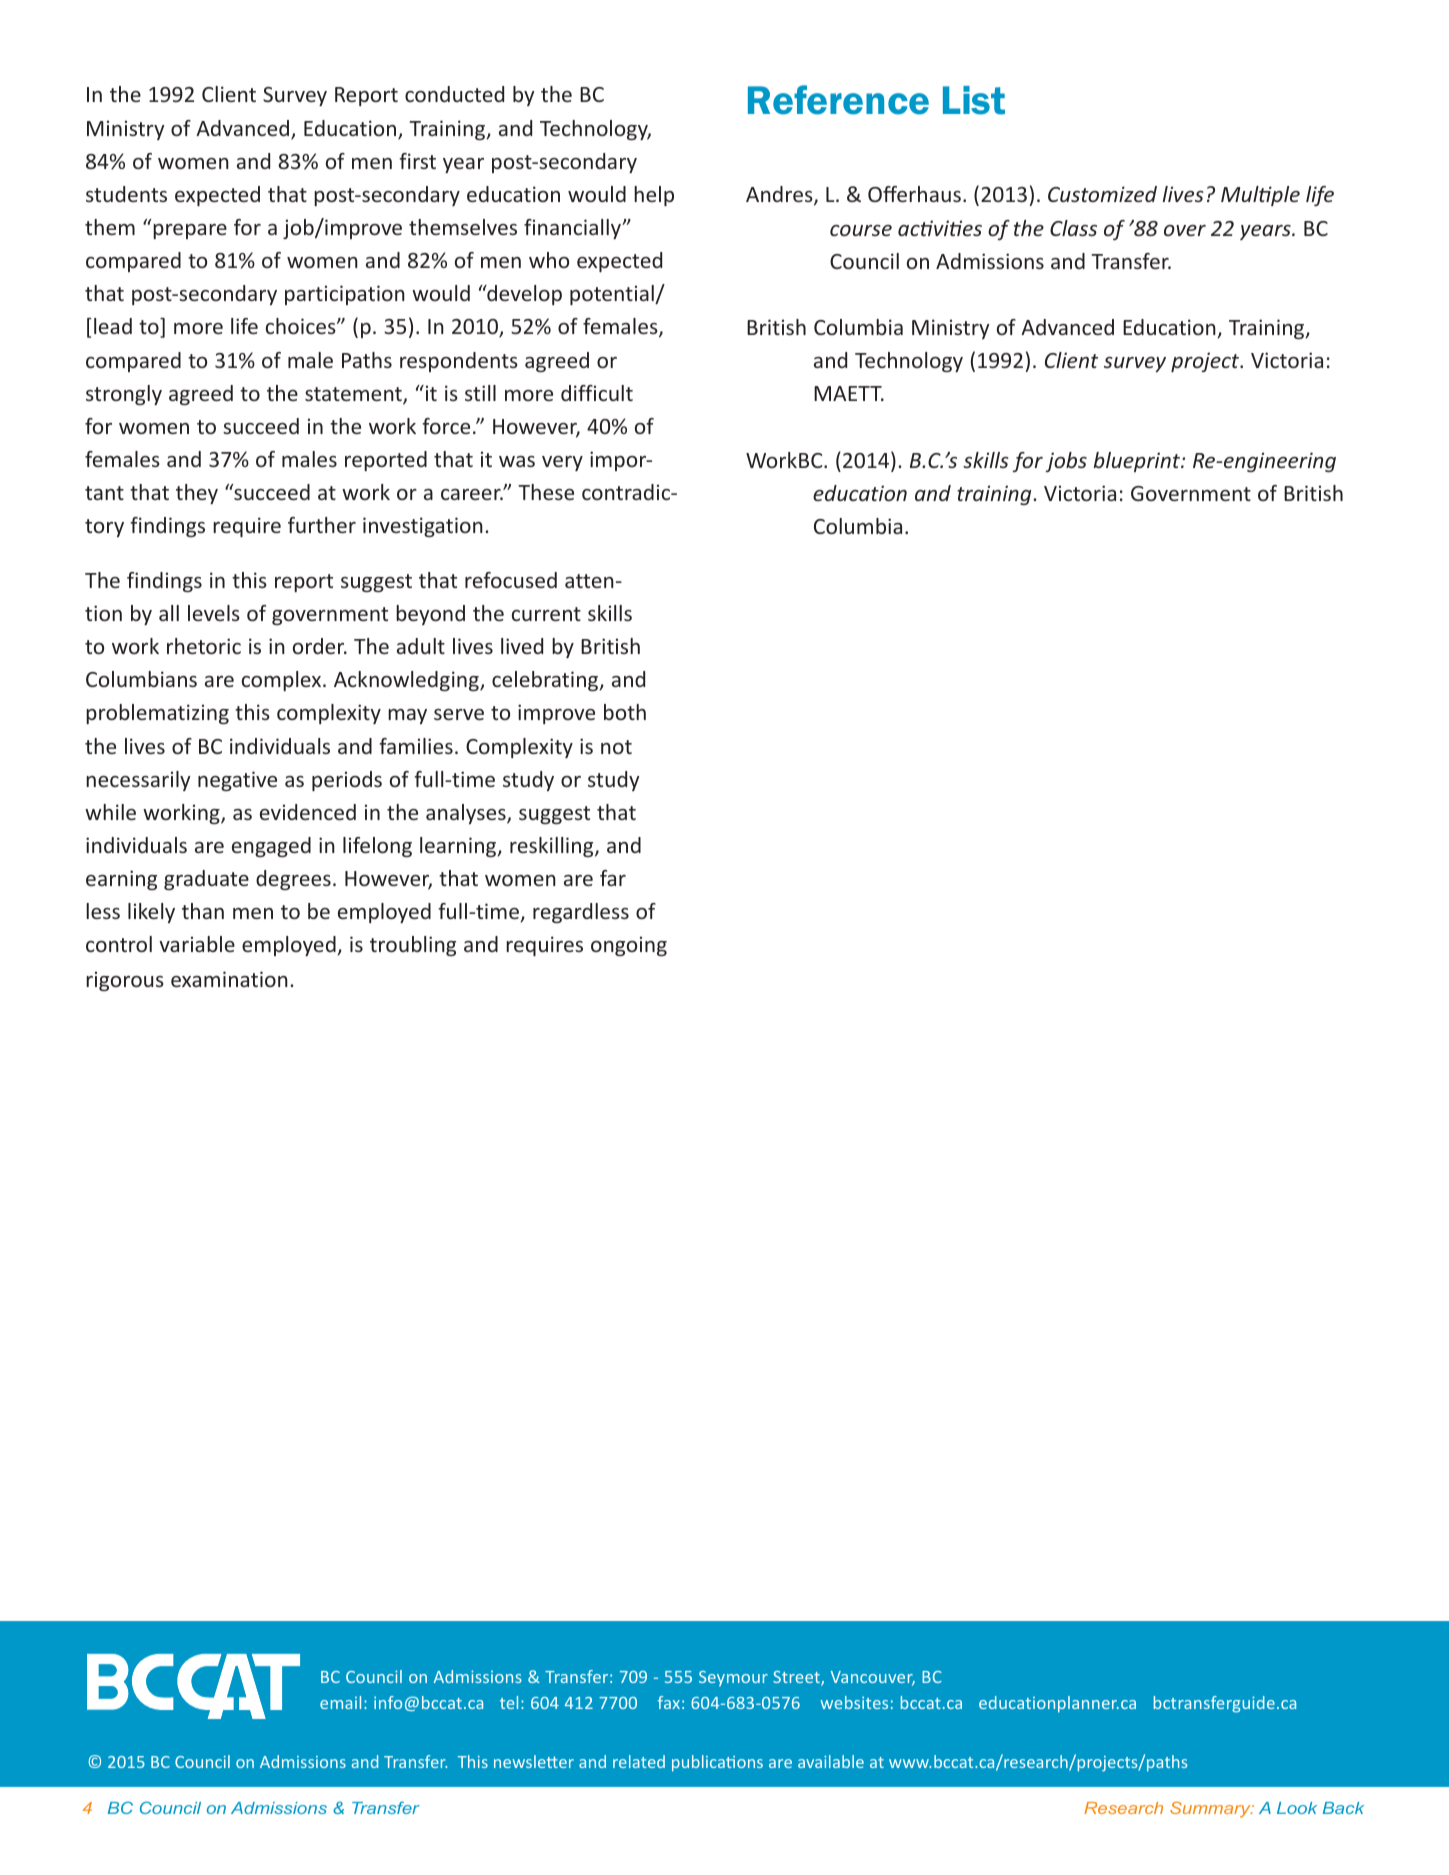 The image size is (1449, 1875). I want to click on jobs, so click(1066, 462).
